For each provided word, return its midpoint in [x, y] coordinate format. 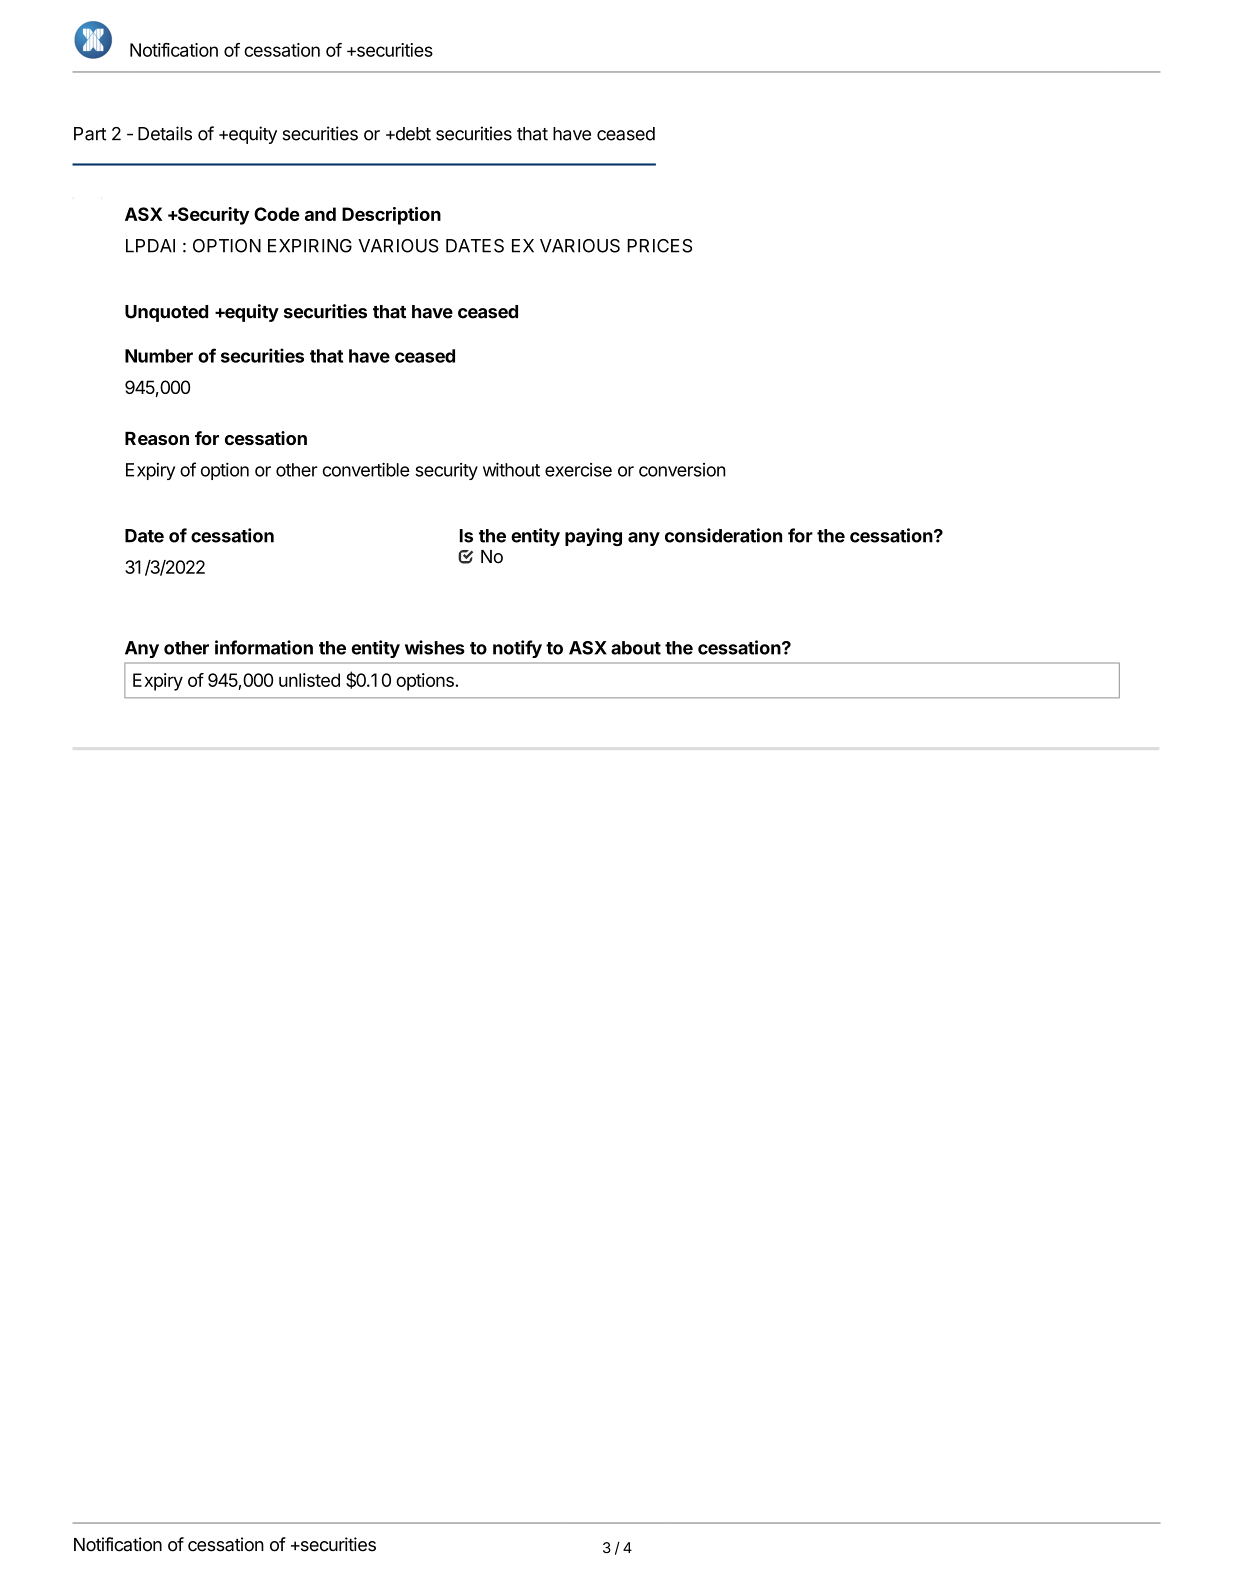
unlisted [309, 680]
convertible [366, 469]
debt [412, 134]
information [264, 647]
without [511, 470]
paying [593, 537]
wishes [435, 647]
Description [391, 216]
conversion [682, 470]
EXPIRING [310, 246]
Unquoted [166, 313]
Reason [157, 438]
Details [165, 133]
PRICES [659, 246]
